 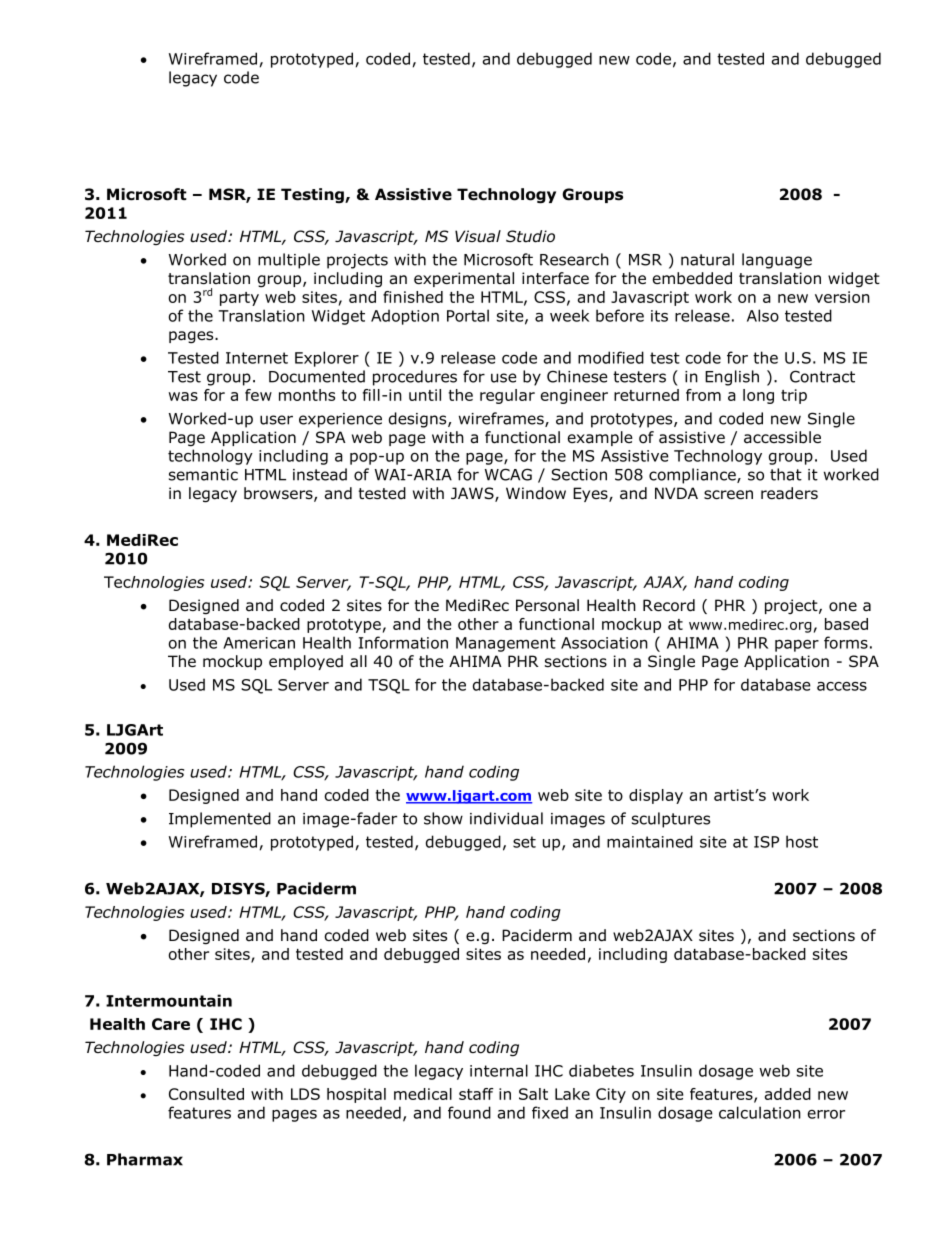 I want to click on added, so click(x=788, y=1094).
